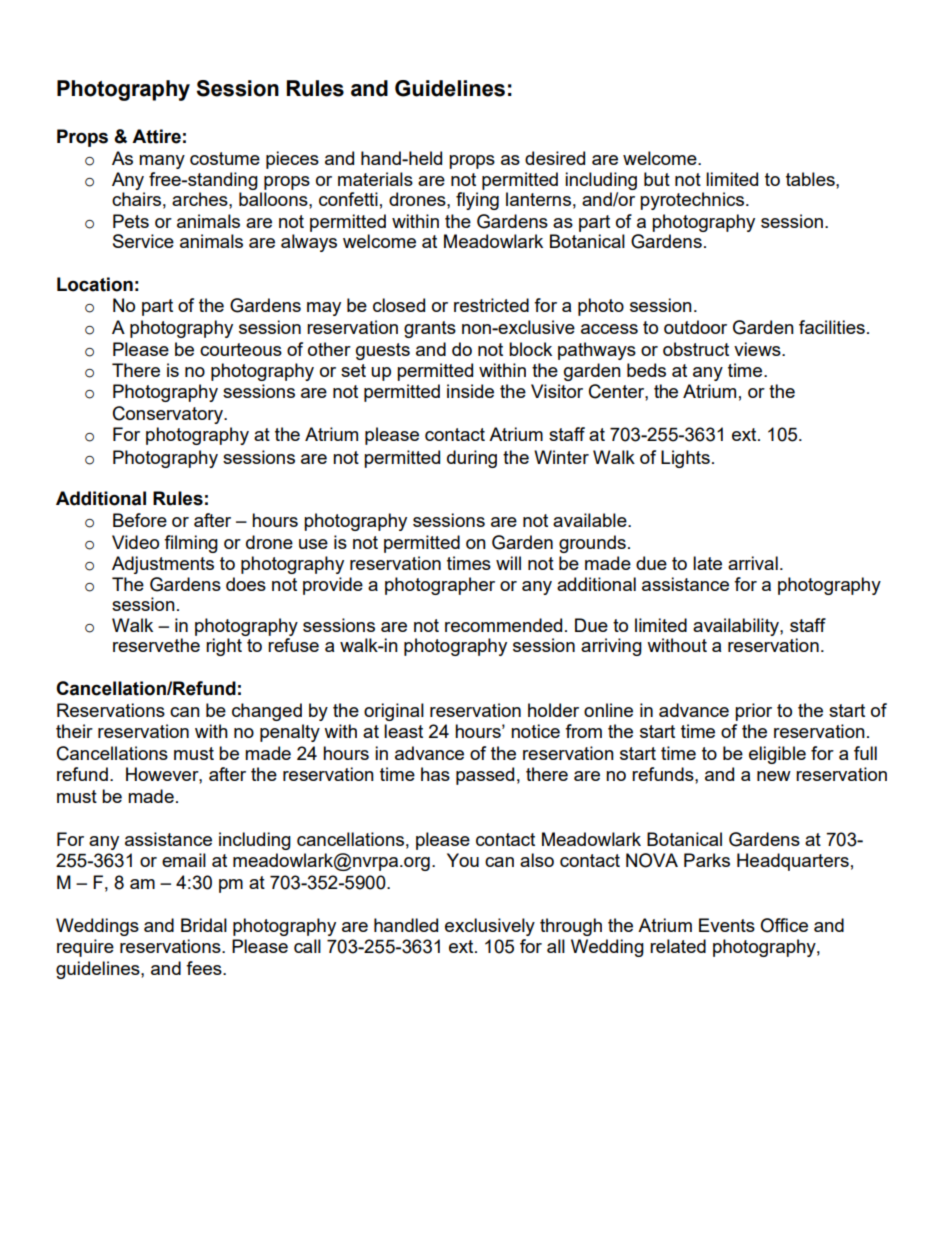  Describe the element at coordinates (162, 162) in the page. I see `many` at that location.
